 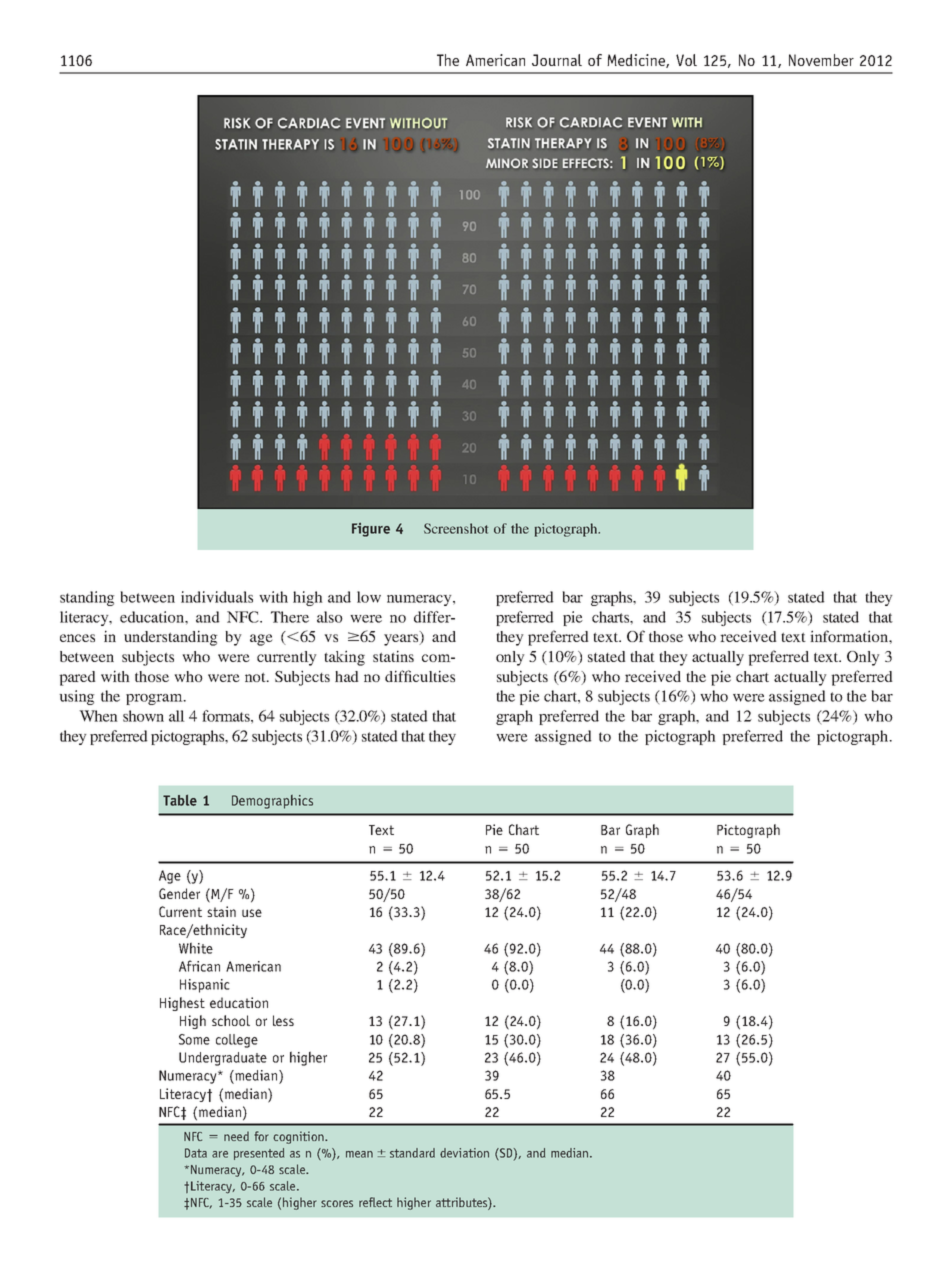 I want to click on Journal, so click(x=557, y=60).
